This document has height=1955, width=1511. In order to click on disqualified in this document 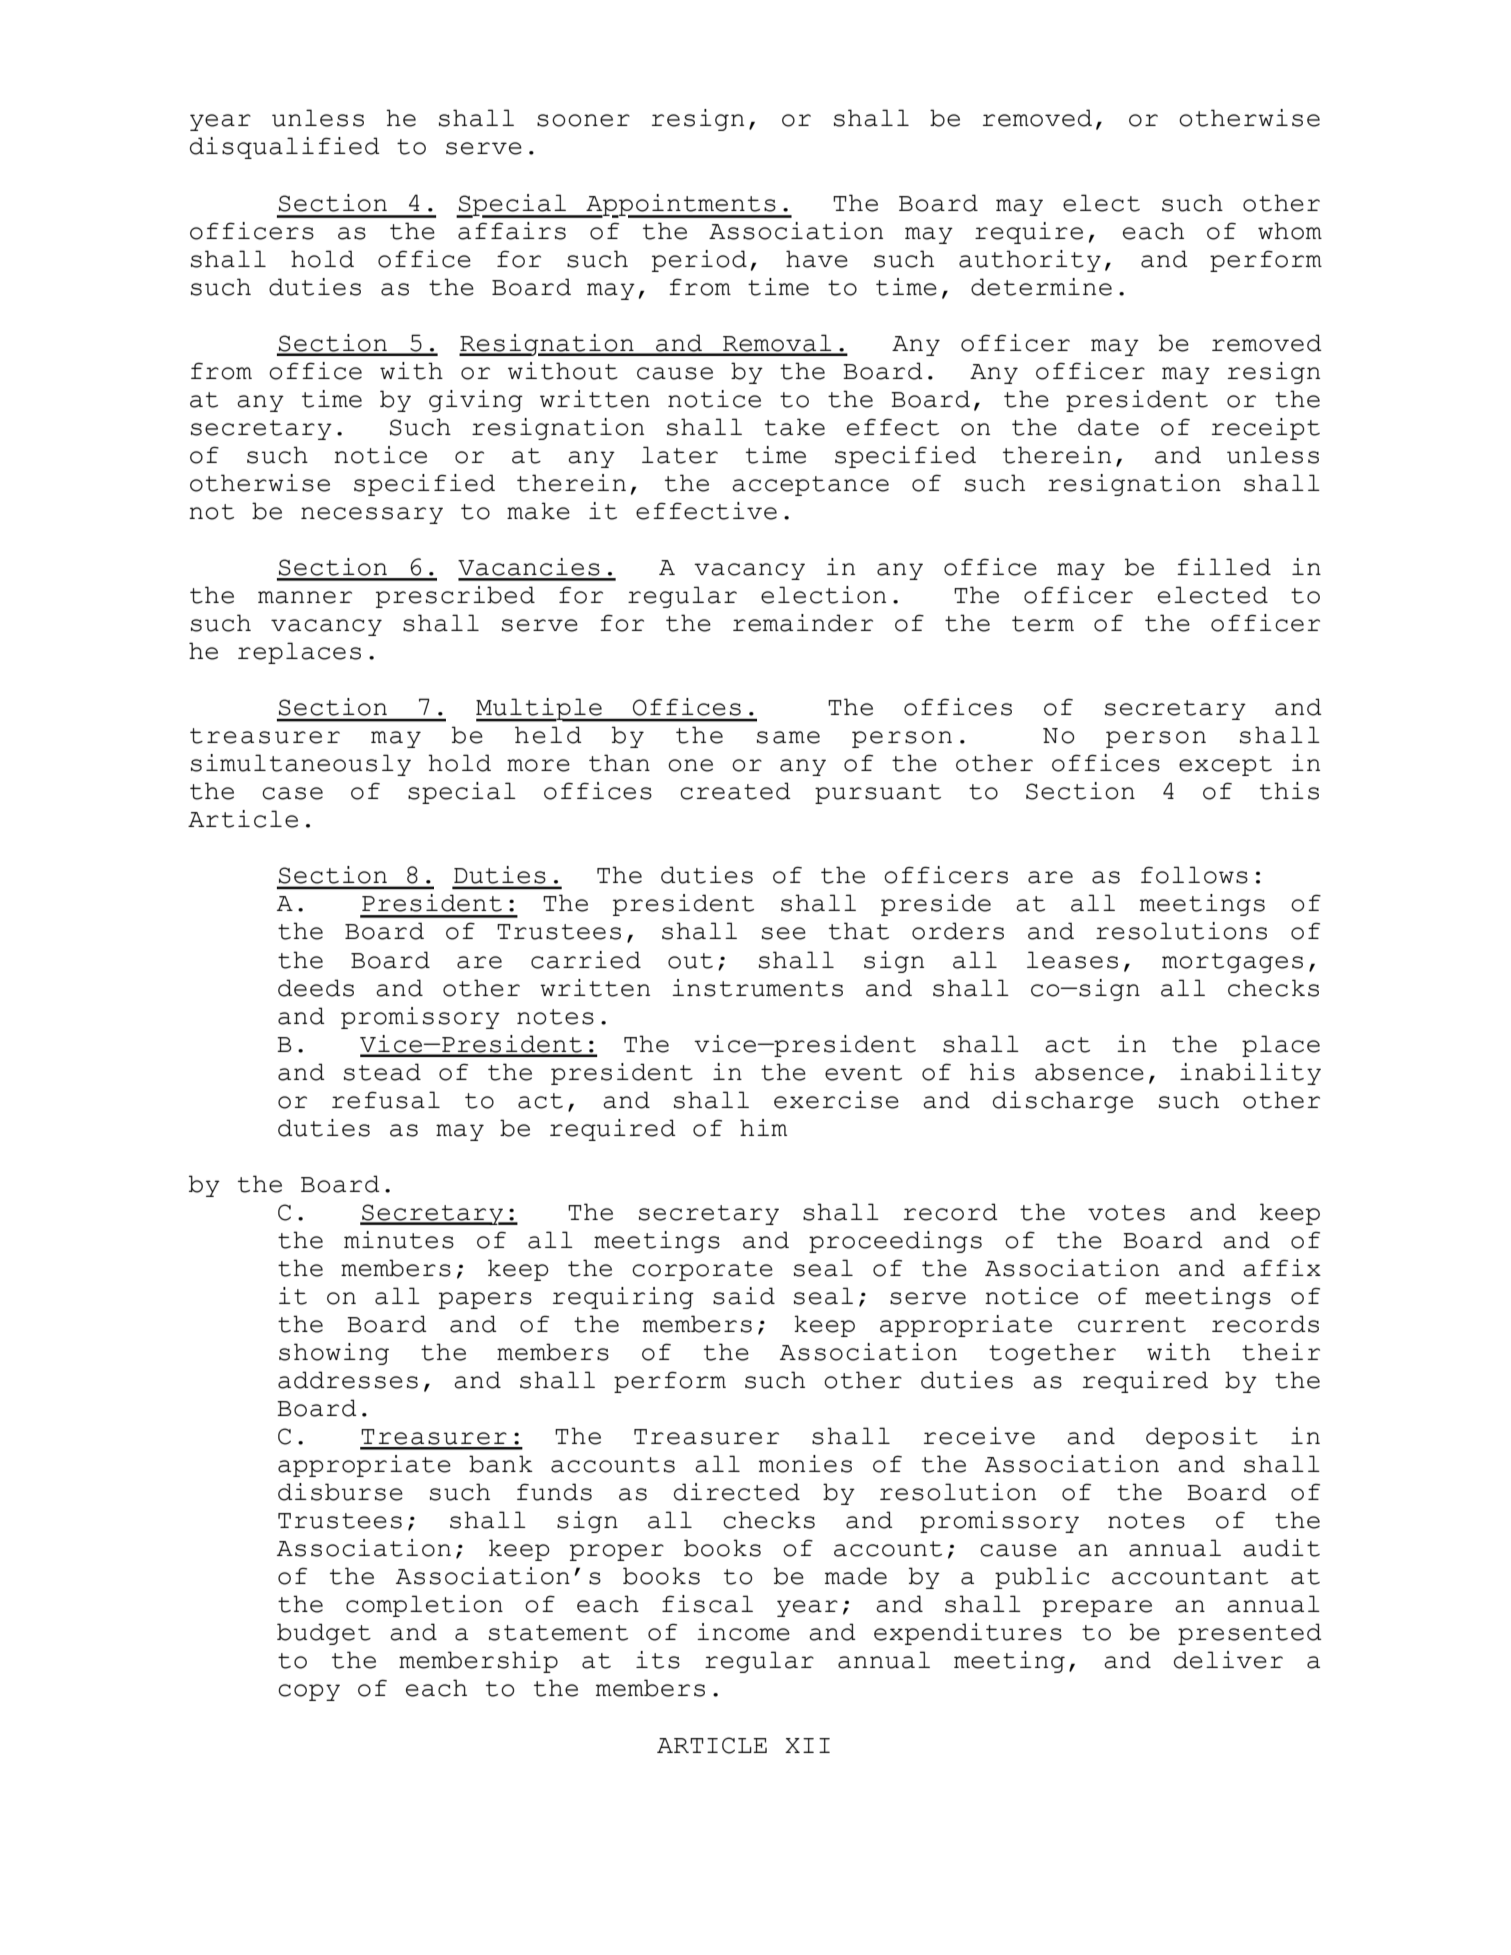, I will do `click(285, 148)`.
